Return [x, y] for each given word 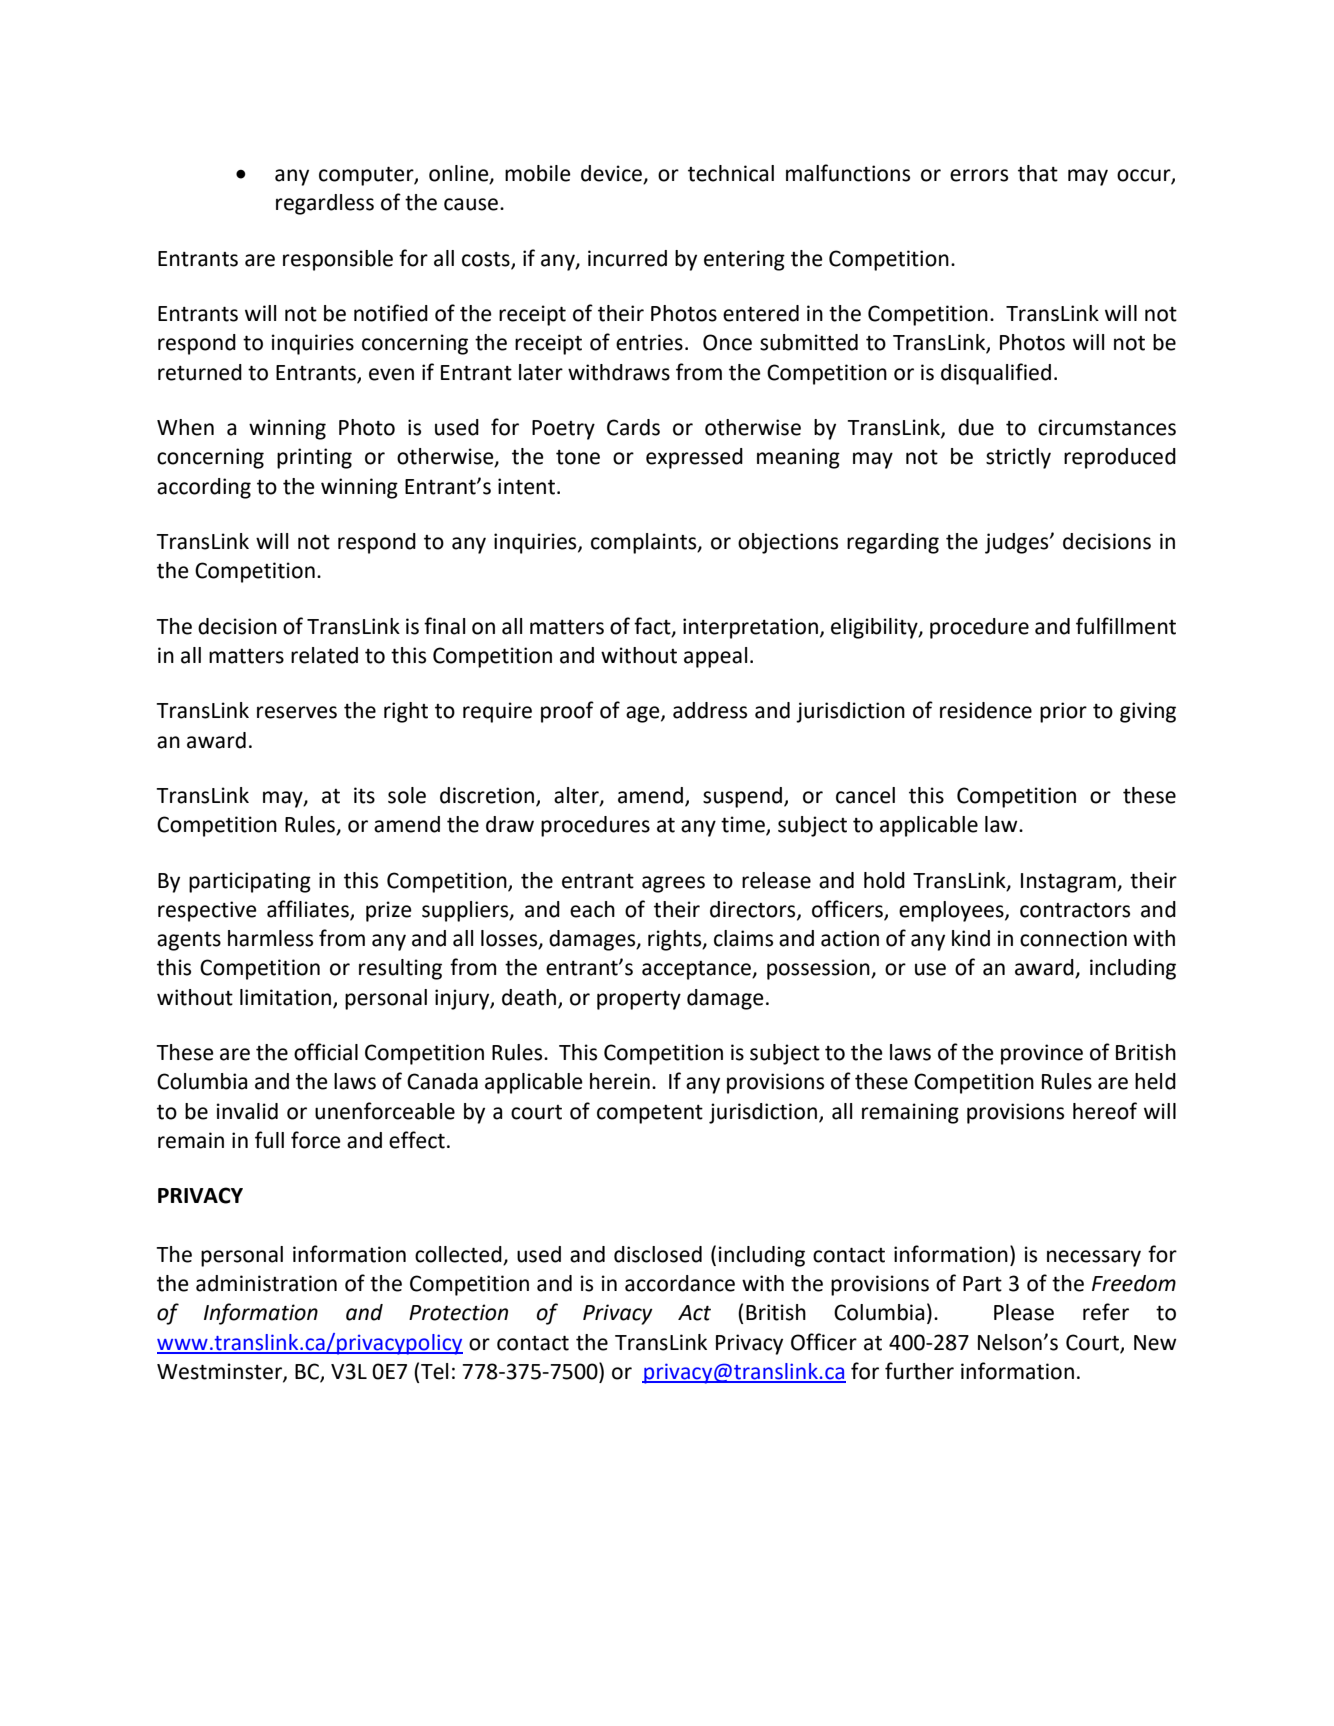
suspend [744, 797]
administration [266, 1283]
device [612, 174]
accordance [680, 1283]
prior [1063, 712]
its [364, 795]
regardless [325, 204]
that [1038, 173]
